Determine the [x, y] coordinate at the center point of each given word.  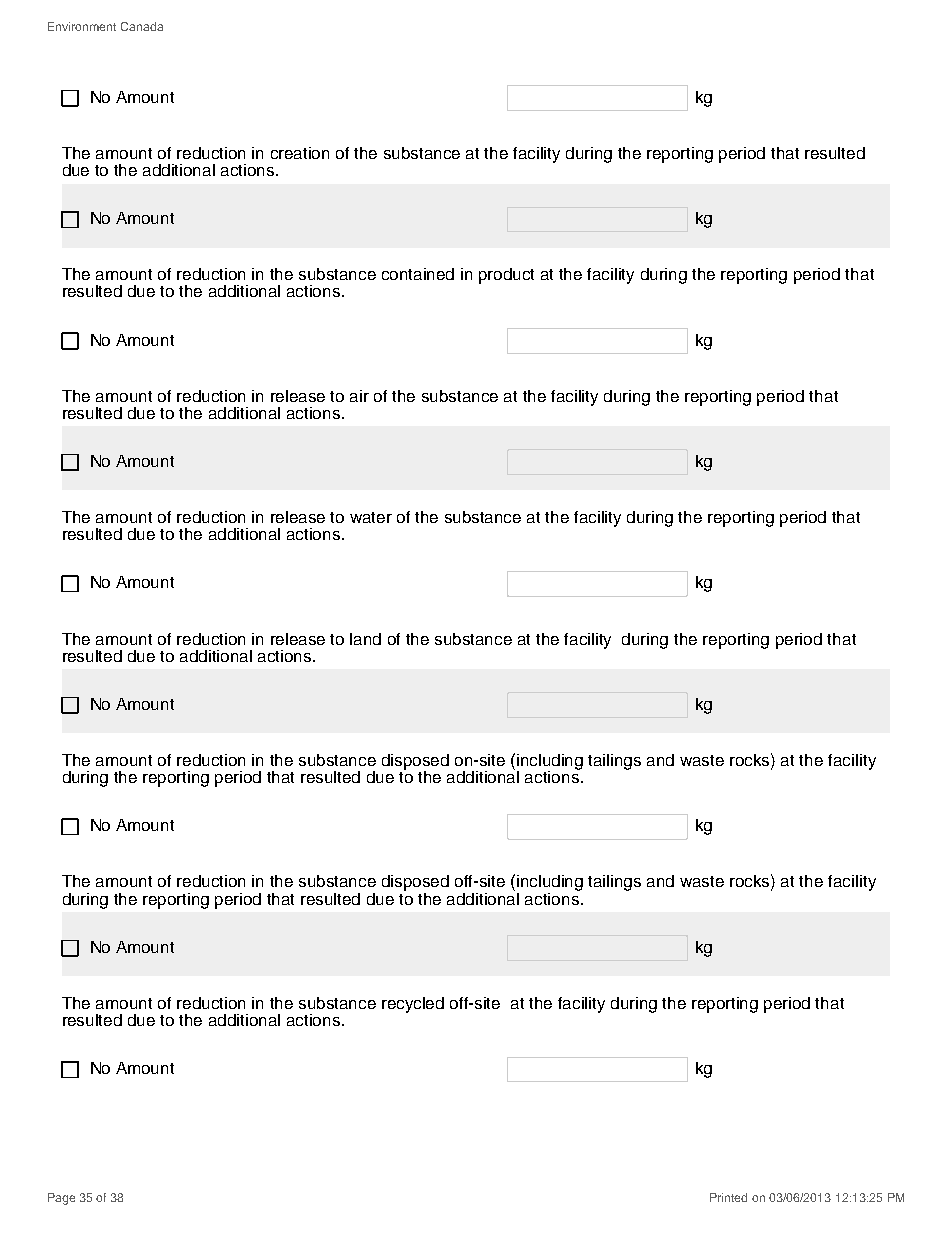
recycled [413, 1005]
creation [300, 153]
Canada [142, 26]
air [359, 396]
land [365, 639]
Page [61, 1199]
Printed [728, 1197]
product [506, 276]
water [371, 517]
